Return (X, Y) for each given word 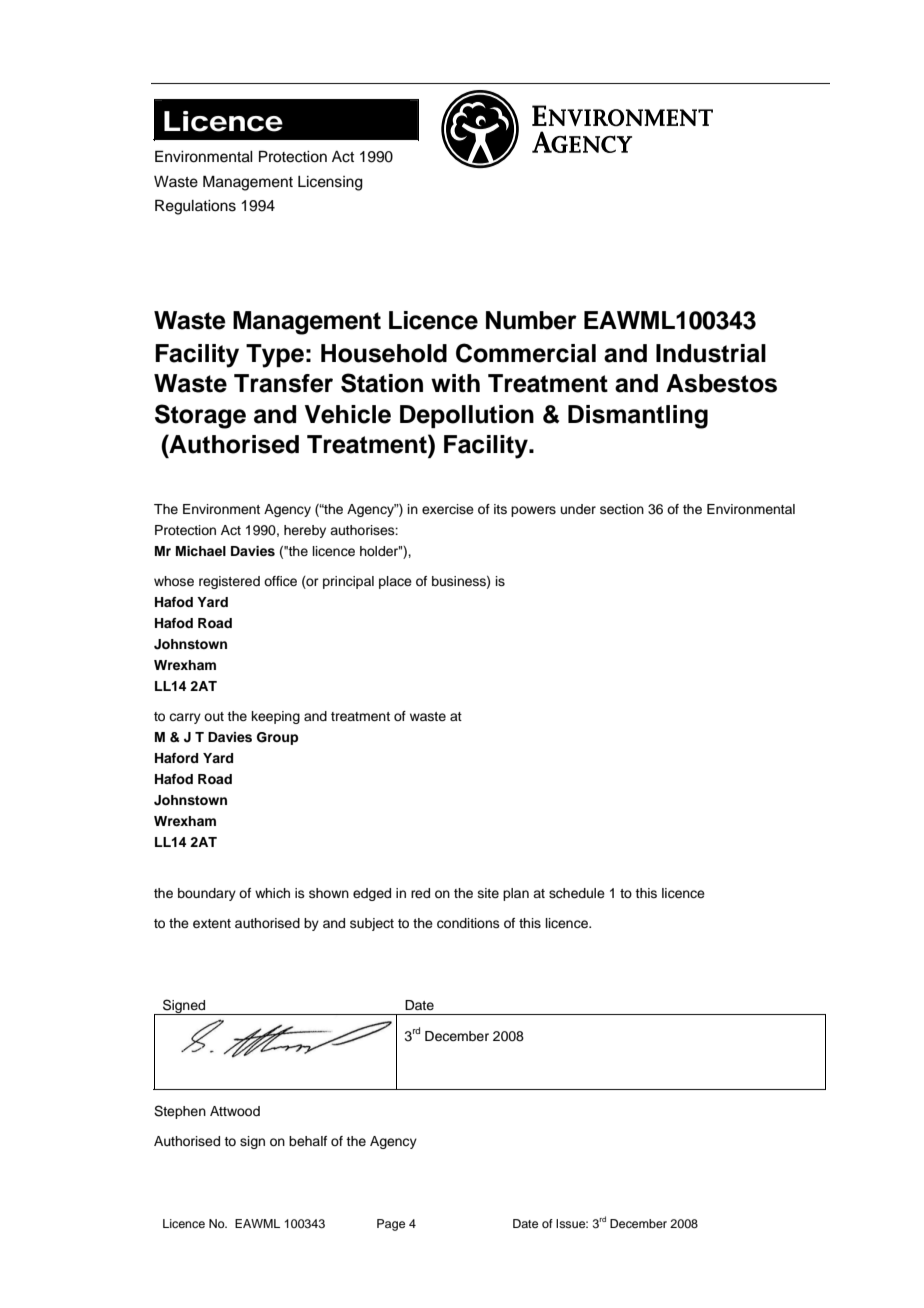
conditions (468, 923)
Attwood (235, 1111)
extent (212, 923)
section (622, 509)
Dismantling (638, 417)
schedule (577, 893)
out (214, 716)
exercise (448, 509)
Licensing (330, 183)
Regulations (195, 207)
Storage (200, 416)
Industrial (711, 353)
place (395, 582)
